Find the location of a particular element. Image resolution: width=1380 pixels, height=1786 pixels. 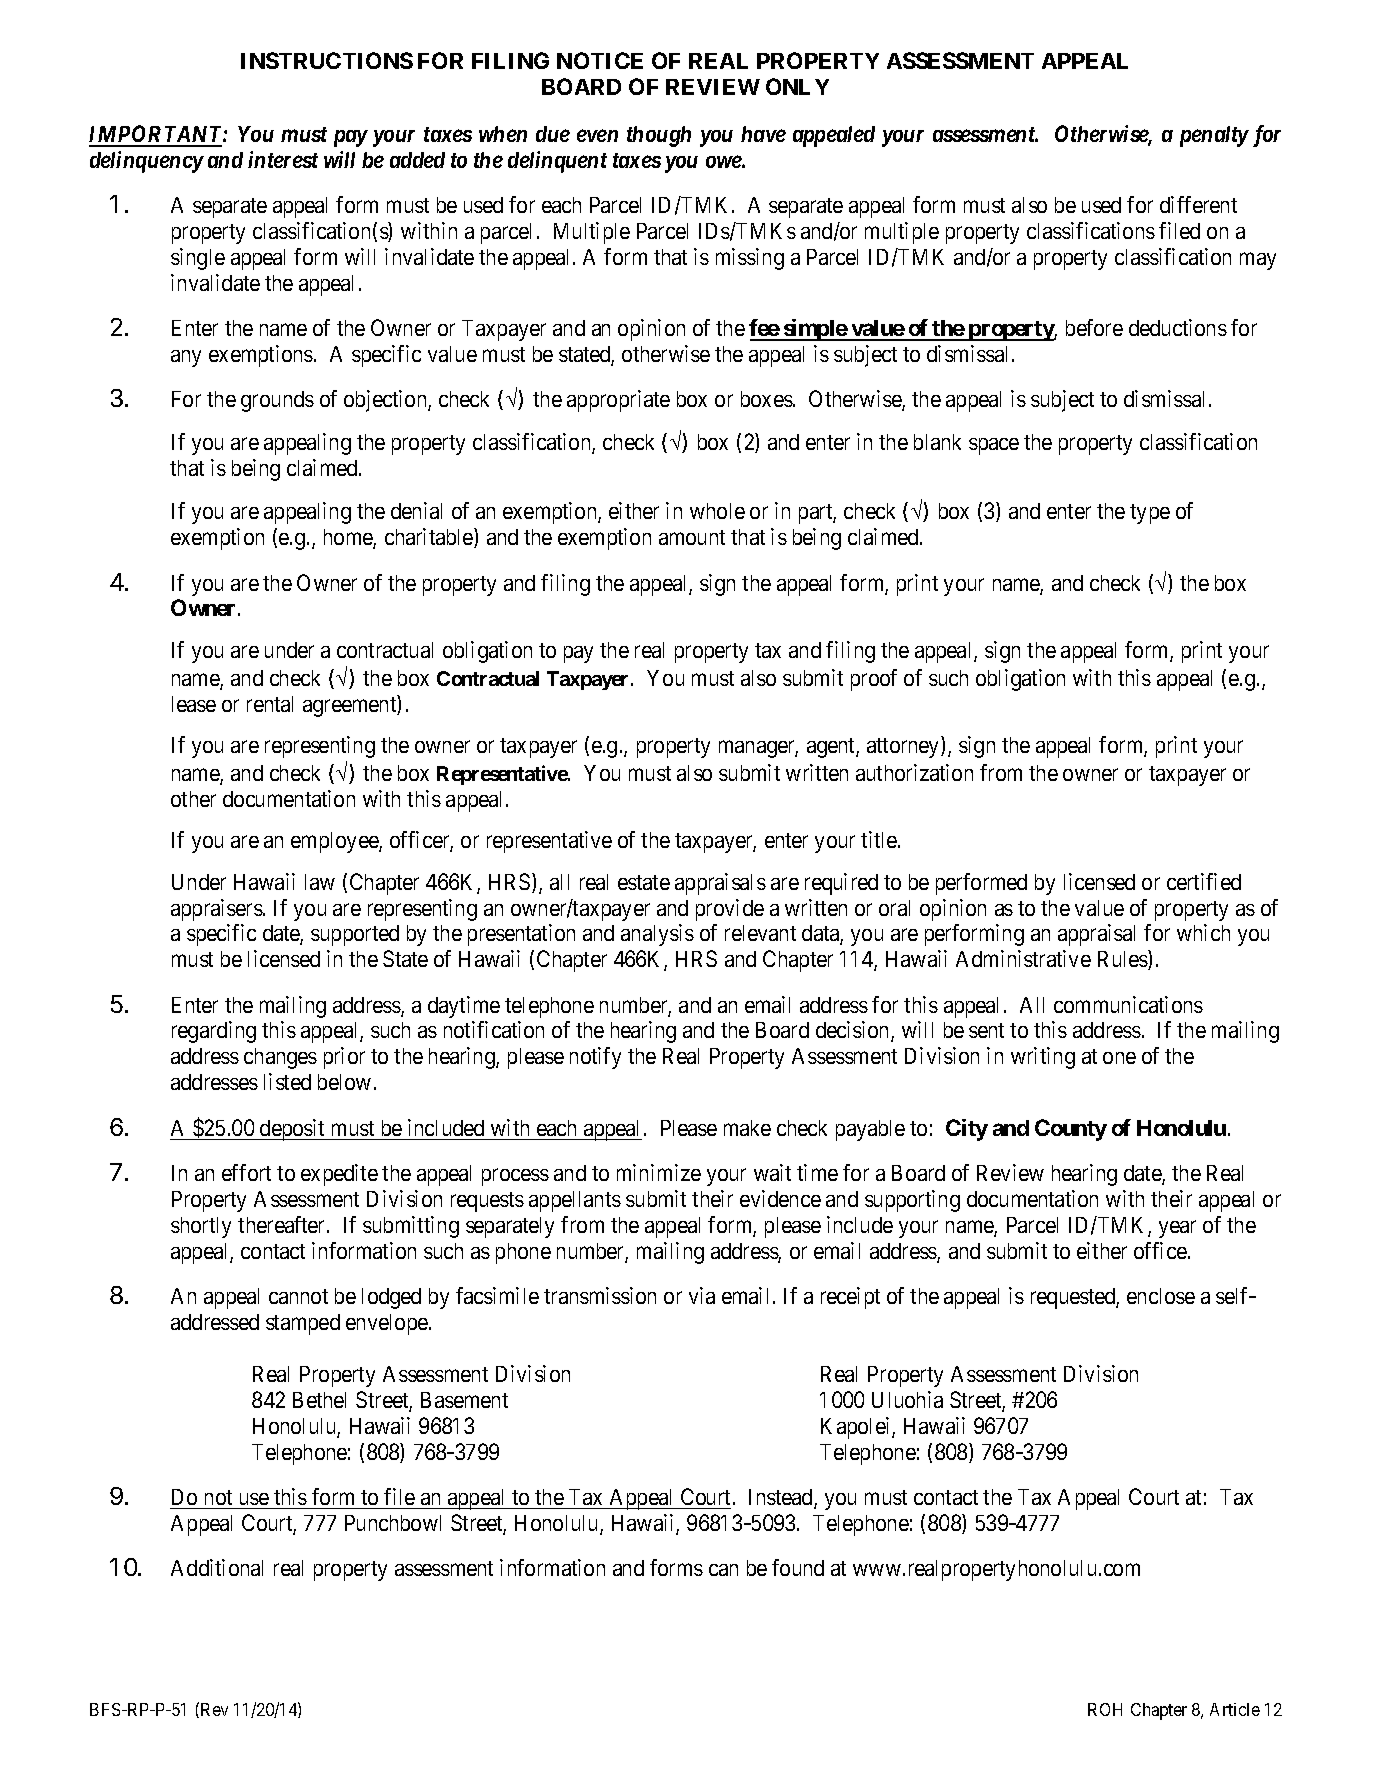

interest is located at coordinates (283, 159).
